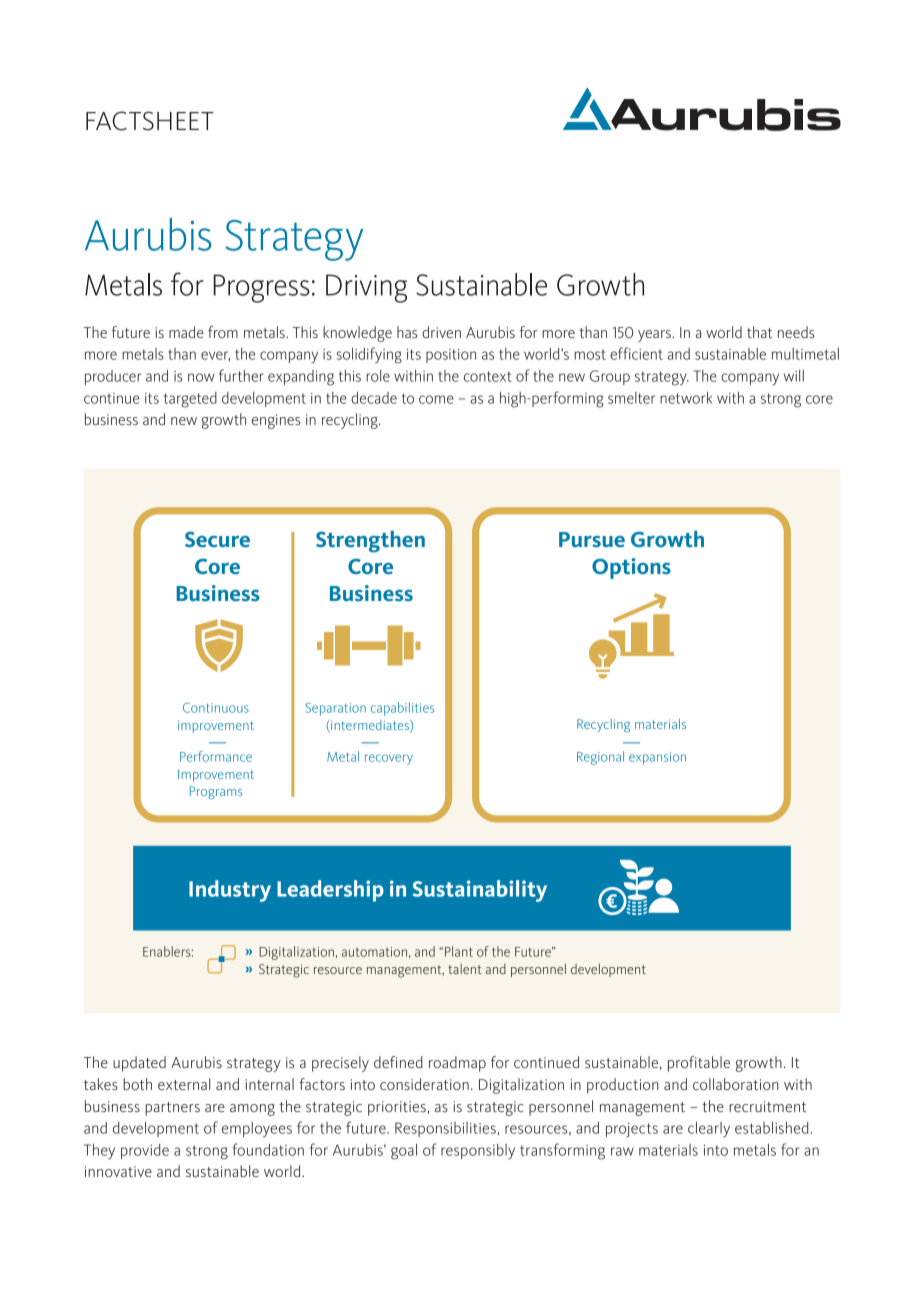  Describe the element at coordinates (370, 542) in the image. I see `Strengthen` at that location.
